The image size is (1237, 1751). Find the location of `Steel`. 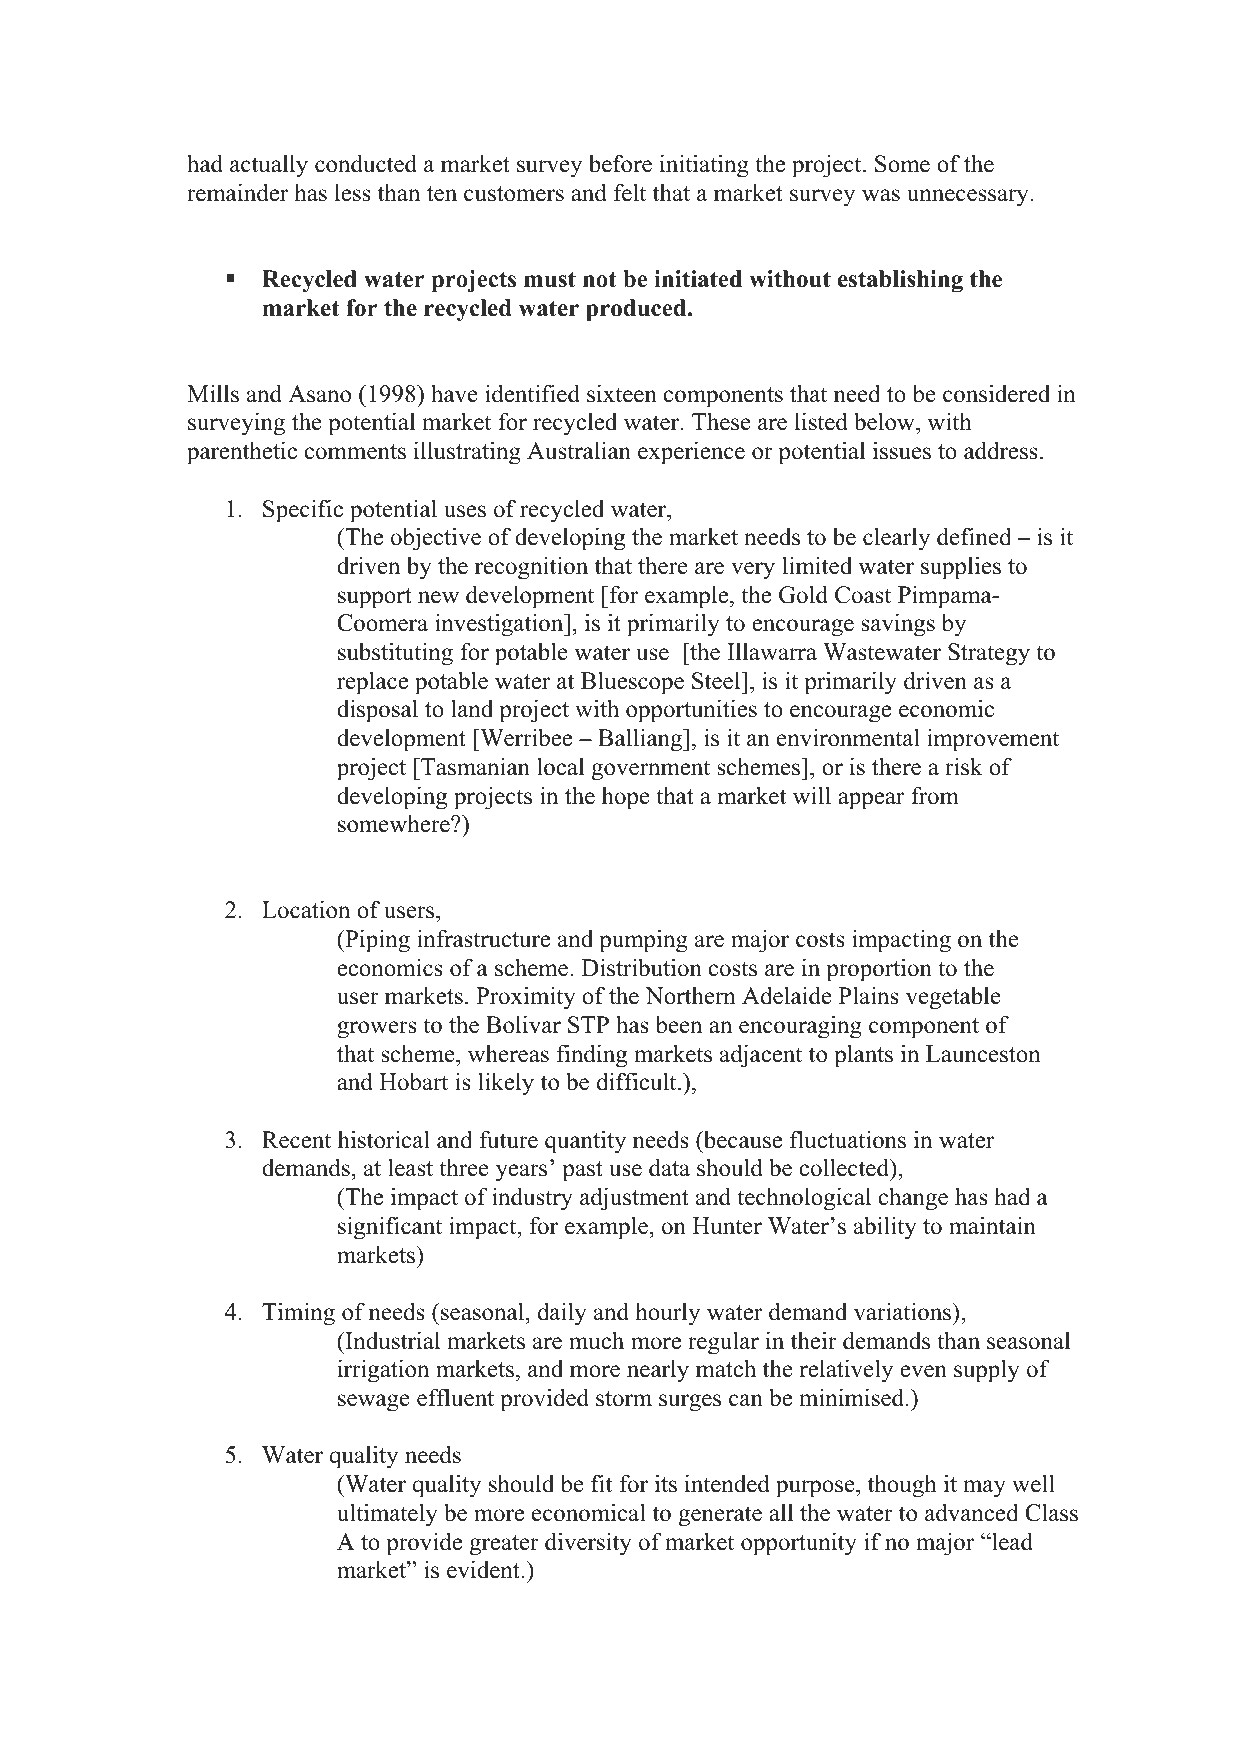

Steel is located at coordinates (717, 680).
